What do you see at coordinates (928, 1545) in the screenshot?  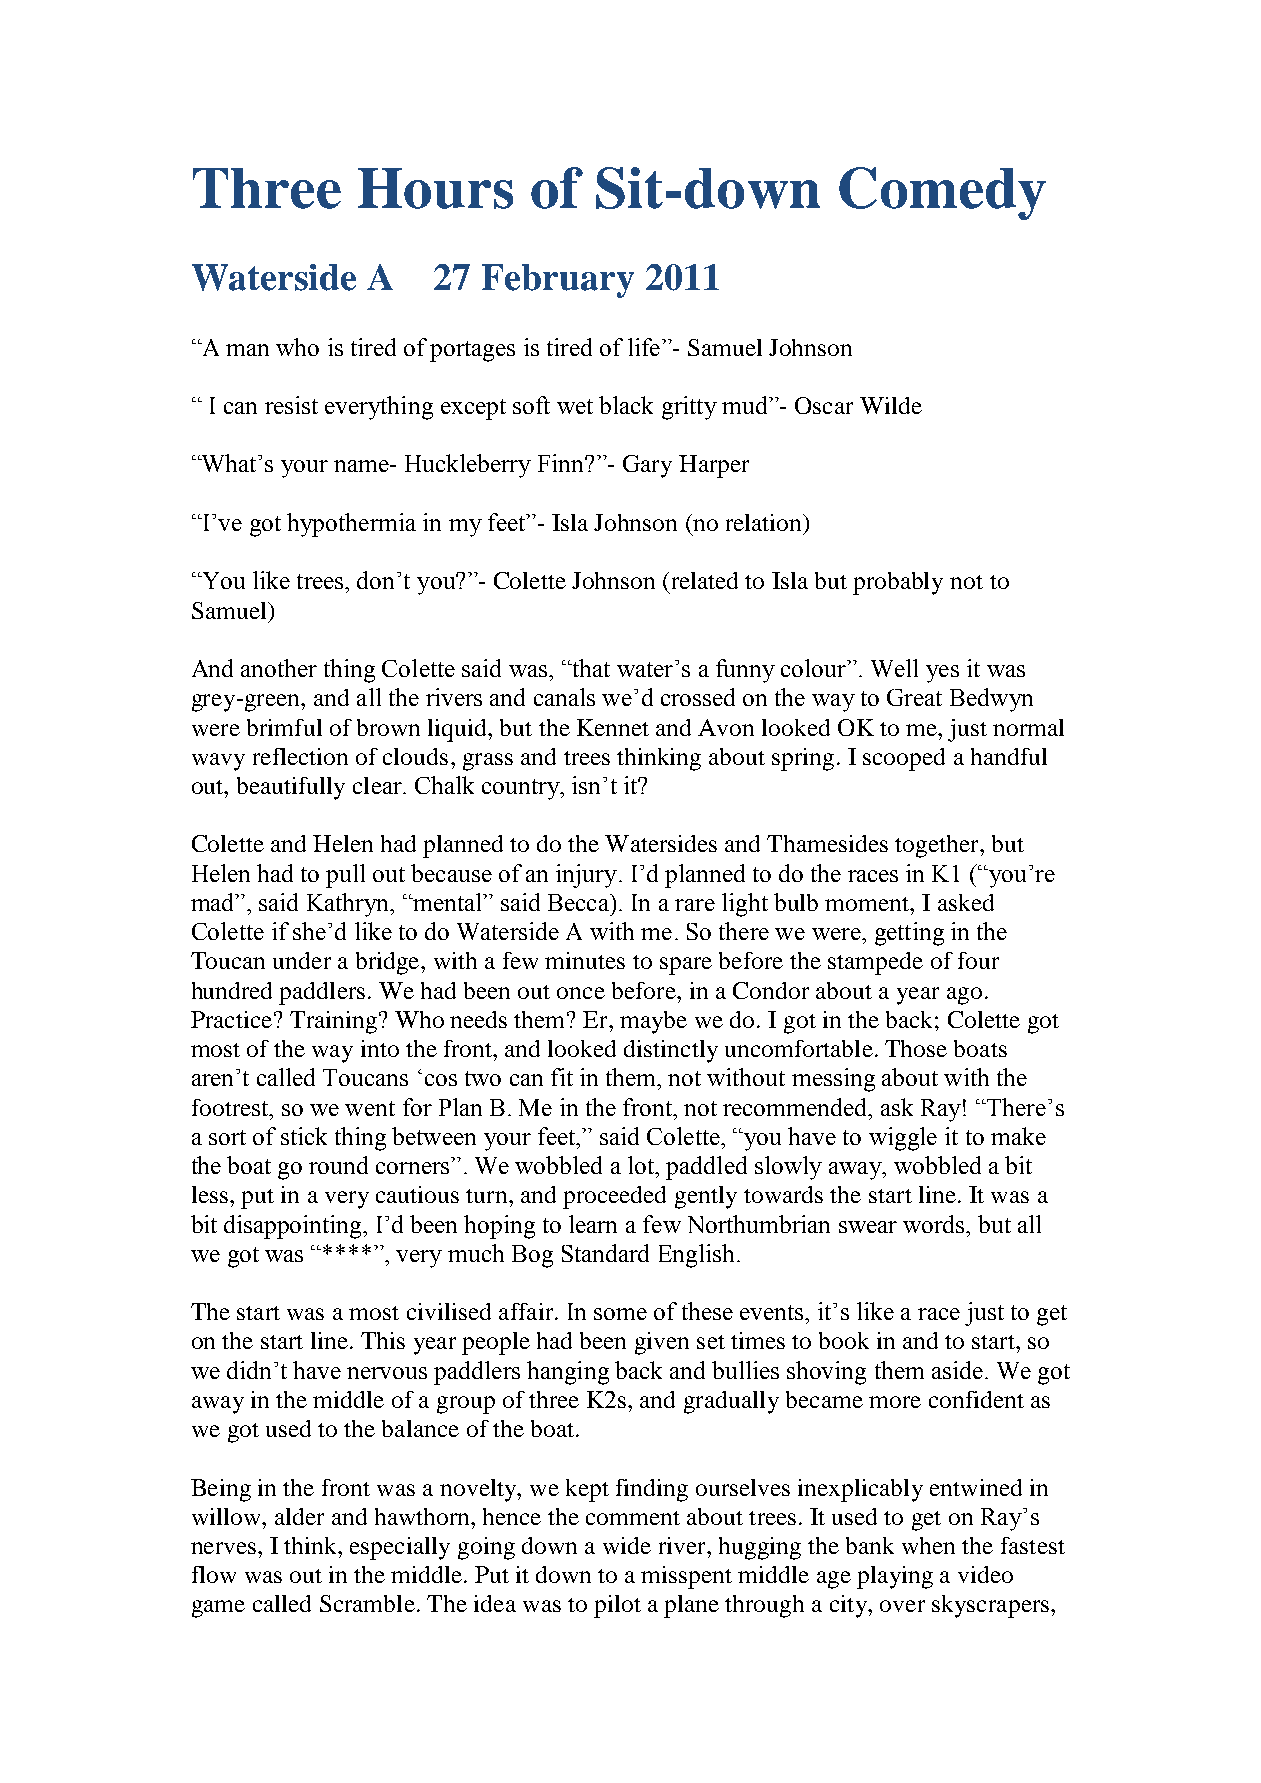 I see `when` at bounding box center [928, 1545].
